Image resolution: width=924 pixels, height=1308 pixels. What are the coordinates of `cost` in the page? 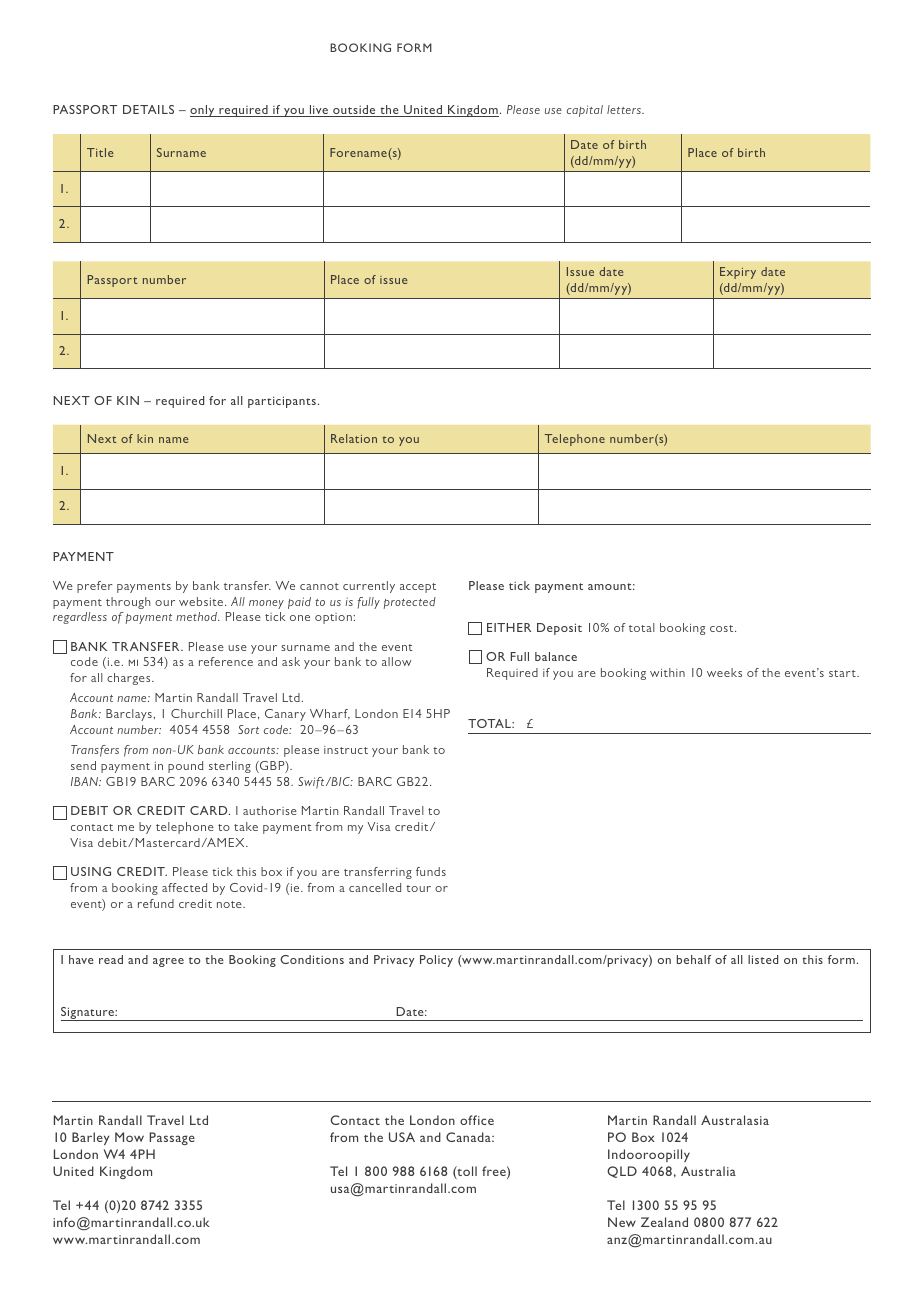 It's located at (723, 628).
